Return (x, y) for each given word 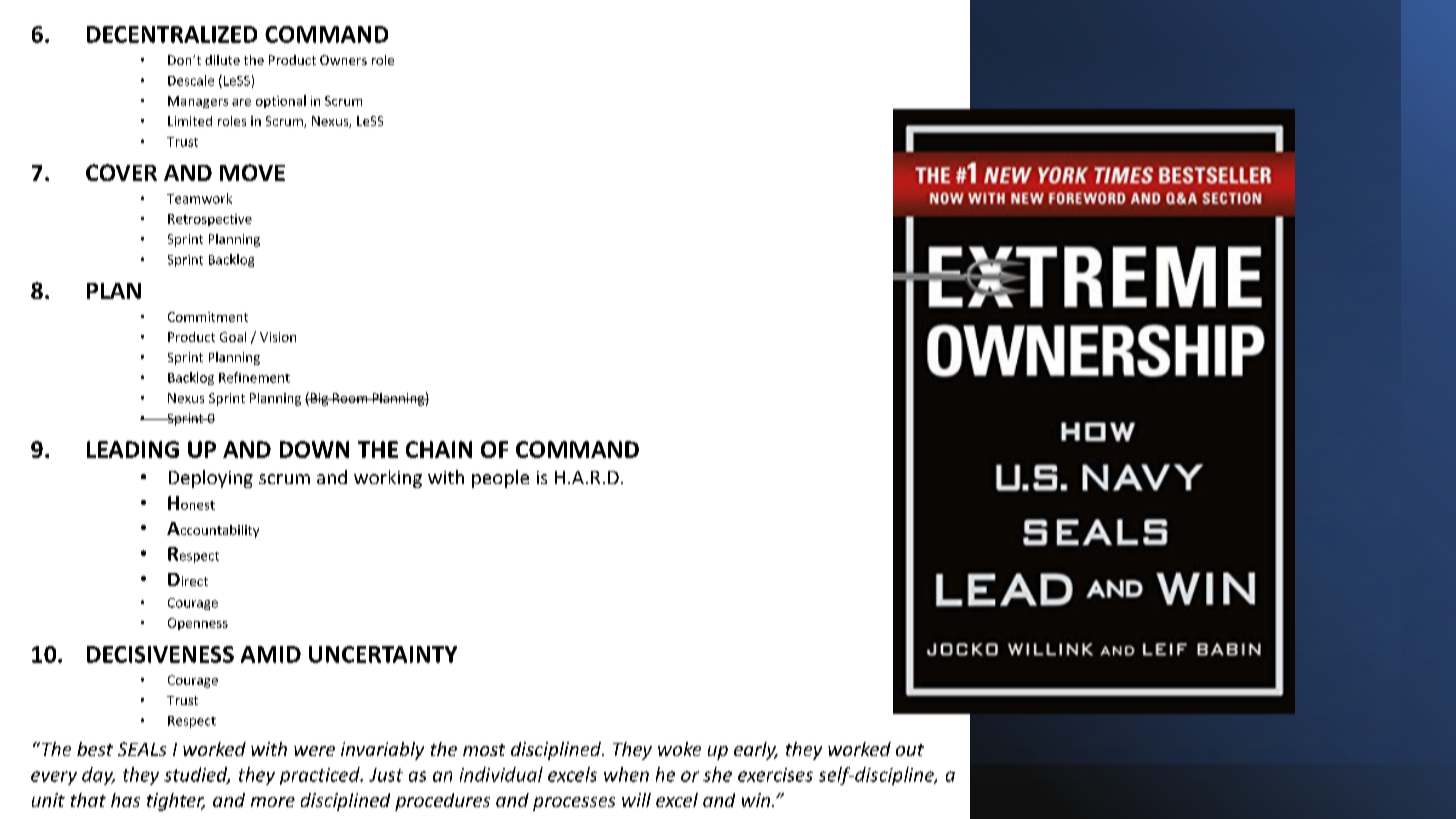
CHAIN (439, 449)
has (125, 800)
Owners (343, 60)
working (388, 479)
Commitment (208, 317)
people (500, 479)
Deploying (211, 479)
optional (281, 101)
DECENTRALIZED (172, 34)
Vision (278, 337)
